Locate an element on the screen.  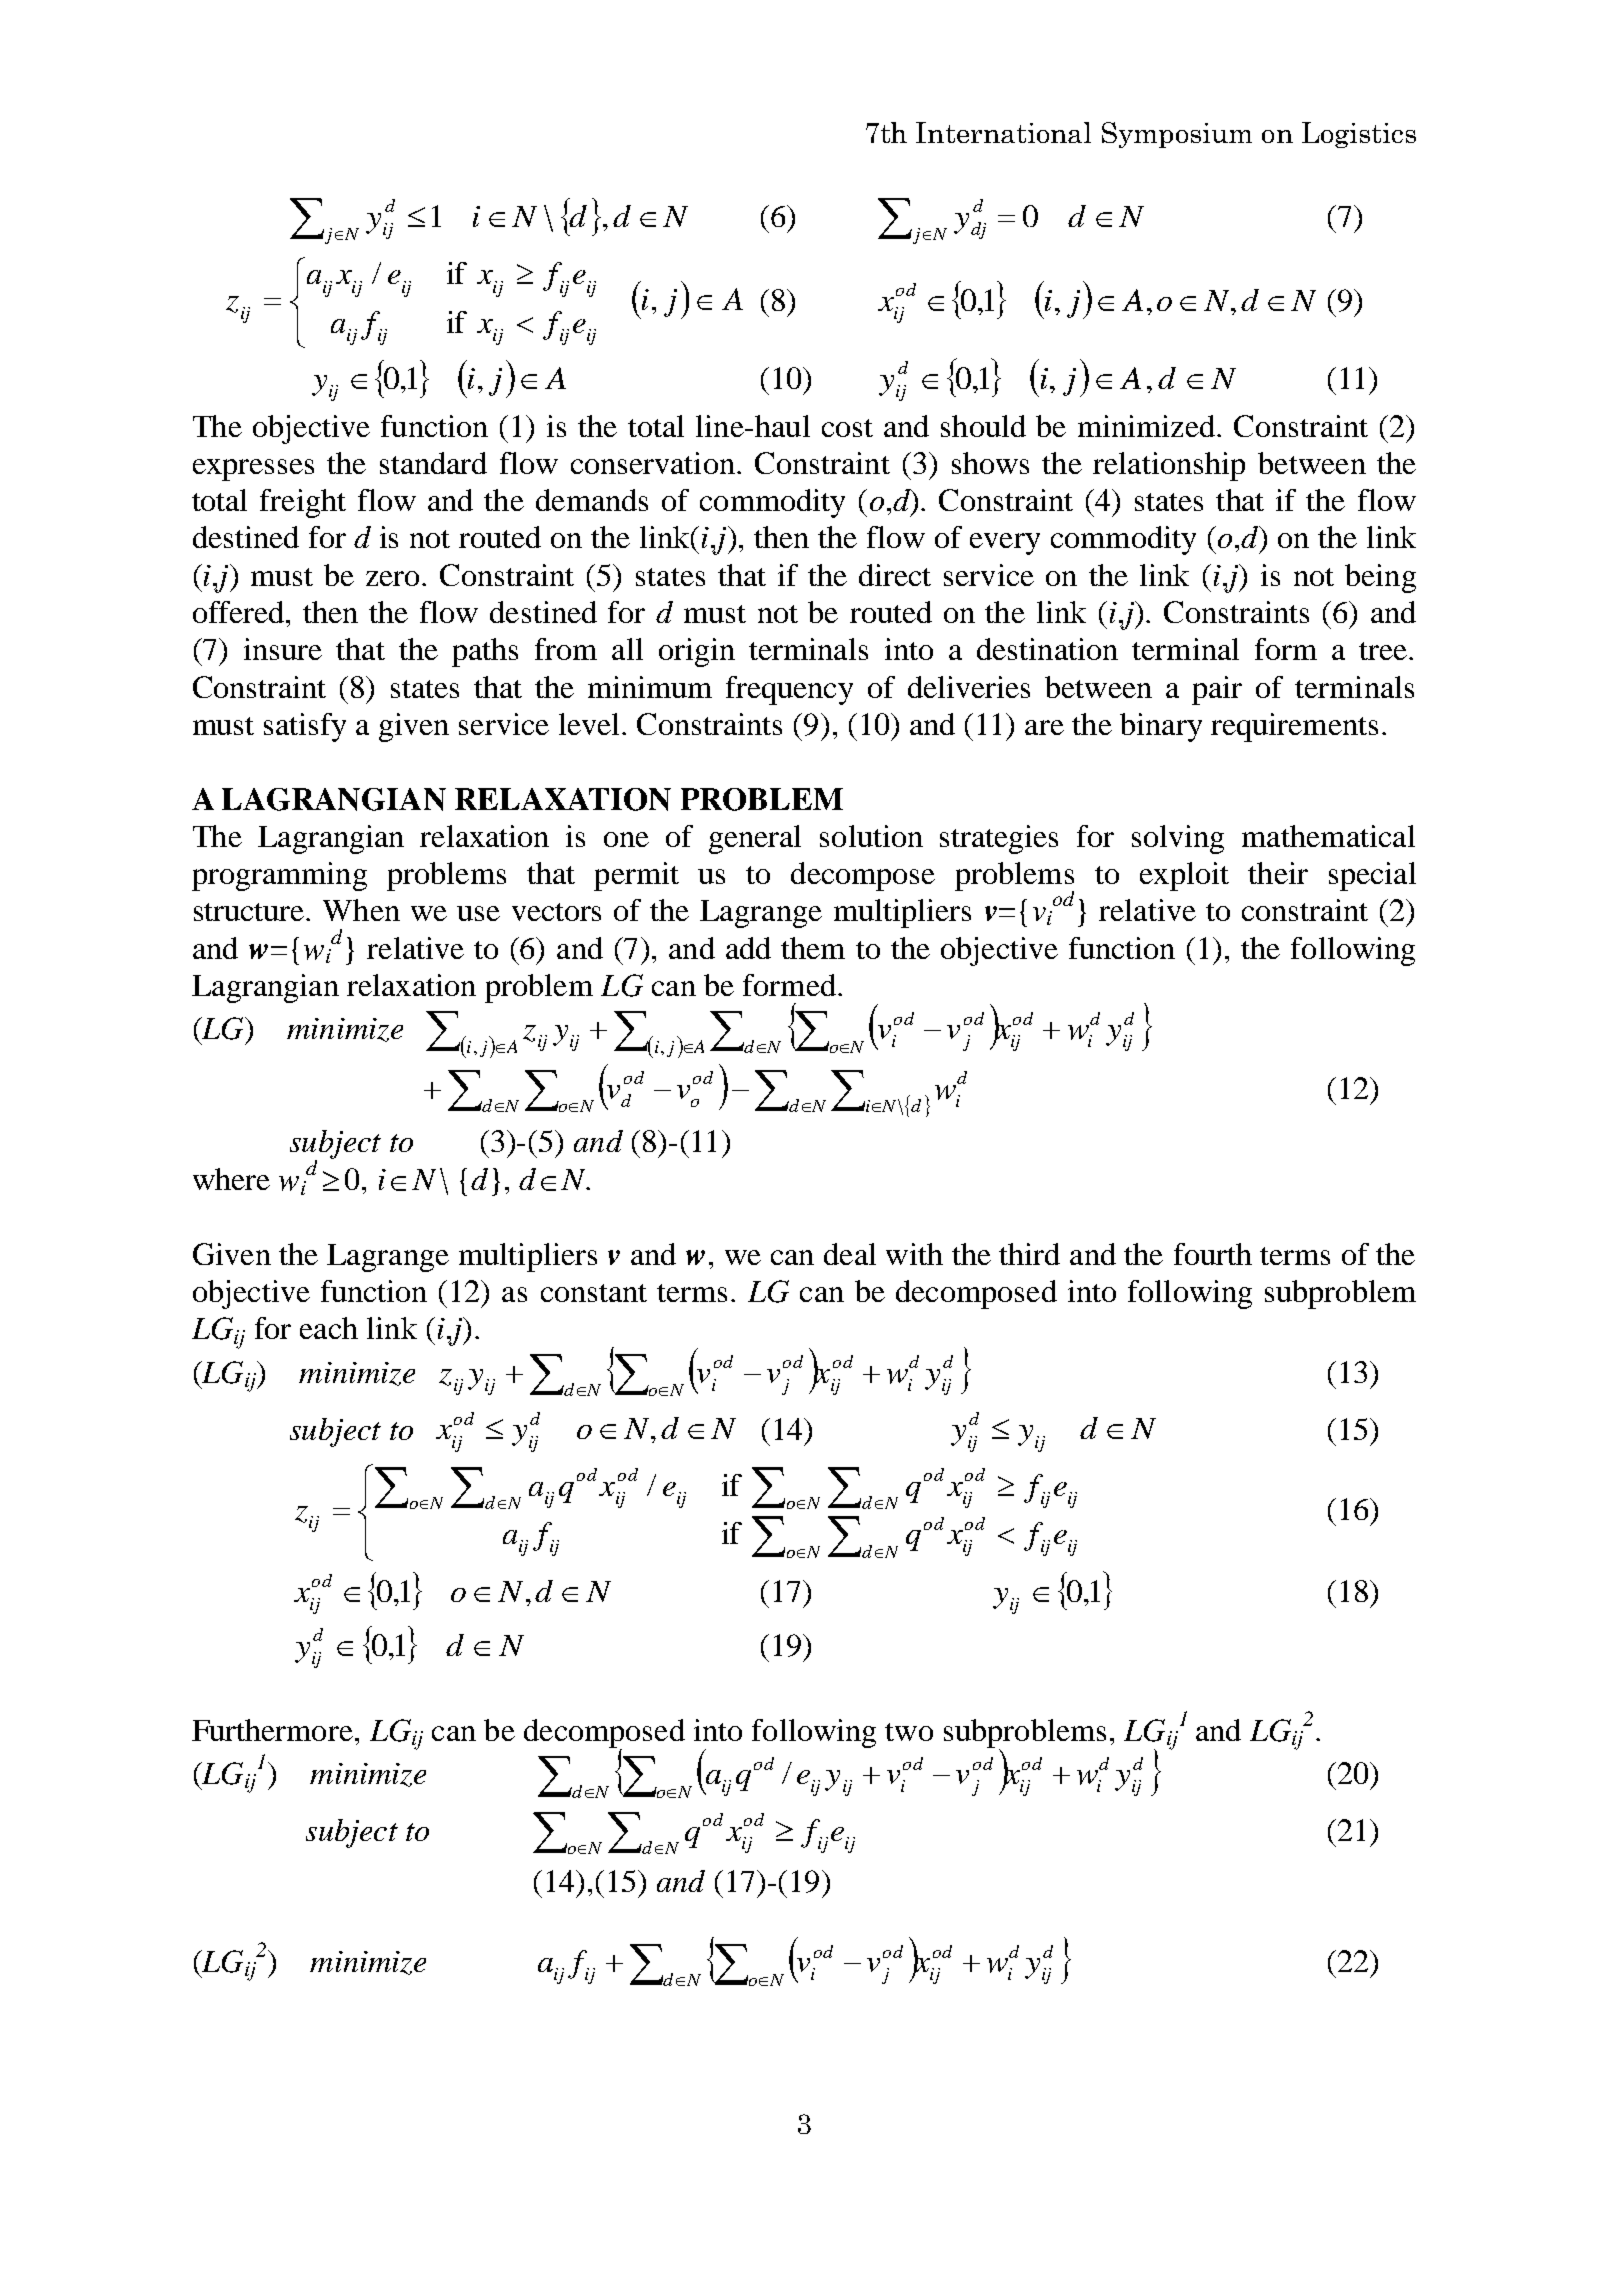
fourth is located at coordinates (1213, 1254).
